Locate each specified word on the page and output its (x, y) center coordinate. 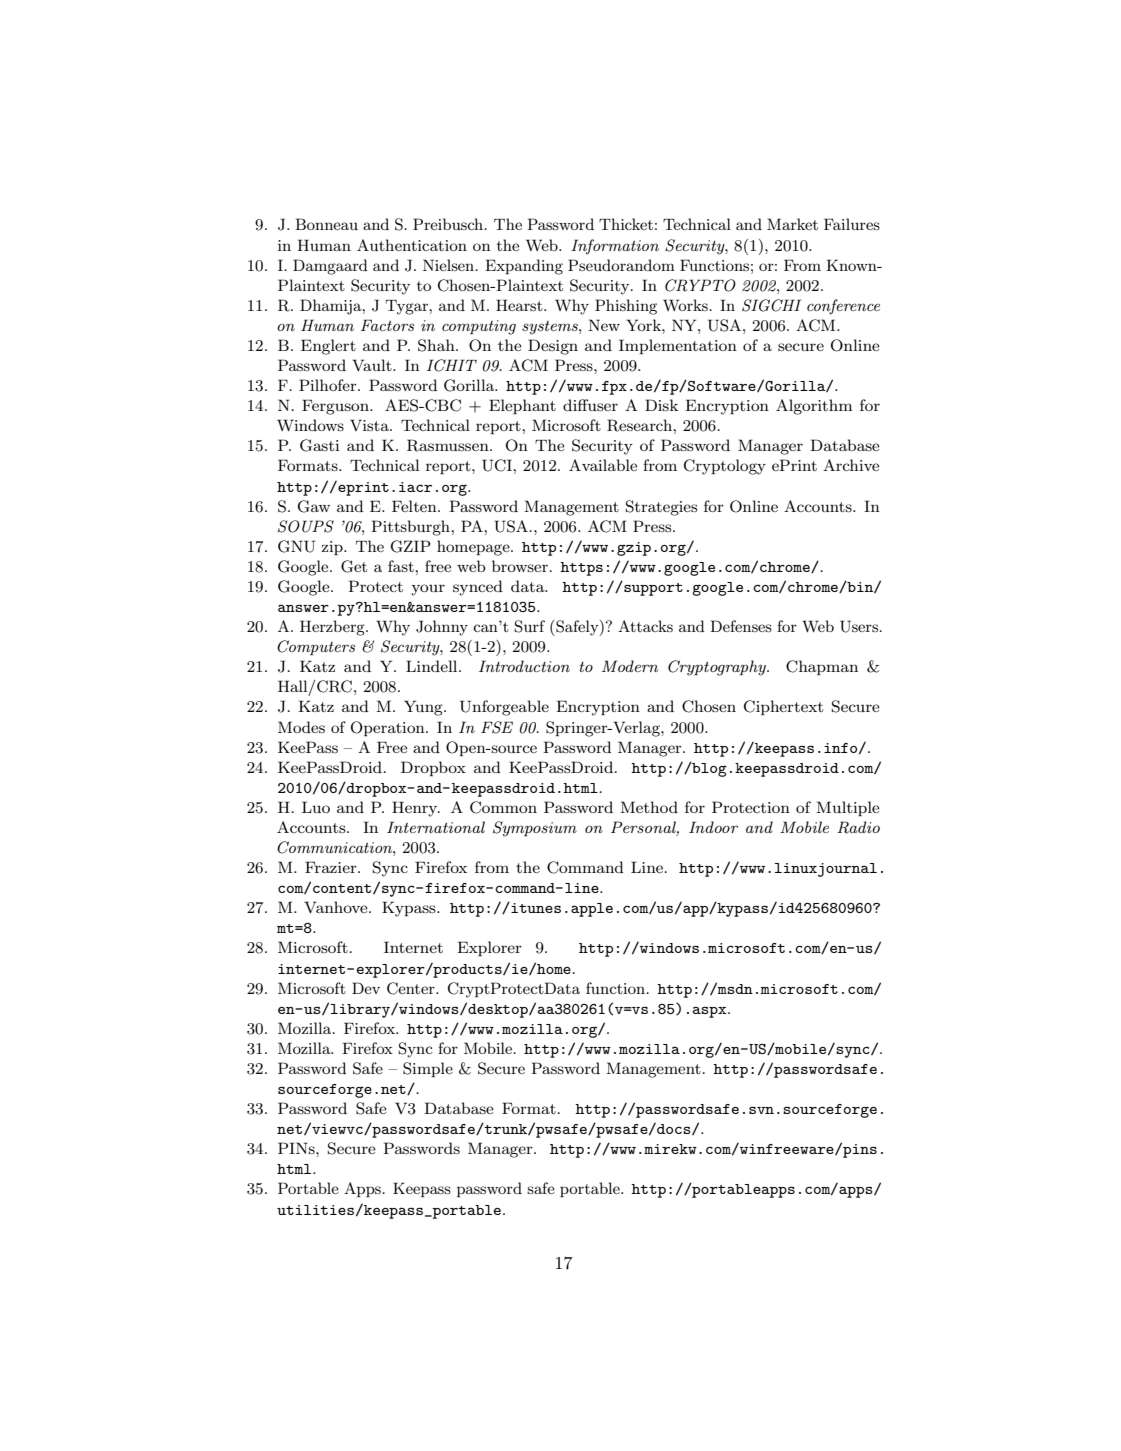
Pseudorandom (621, 265)
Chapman (822, 667)
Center (412, 988)
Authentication (412, 245)
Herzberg (333, 628)
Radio (858, 827)
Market (792, 224)
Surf (529, 626)
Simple (428, 1069)
